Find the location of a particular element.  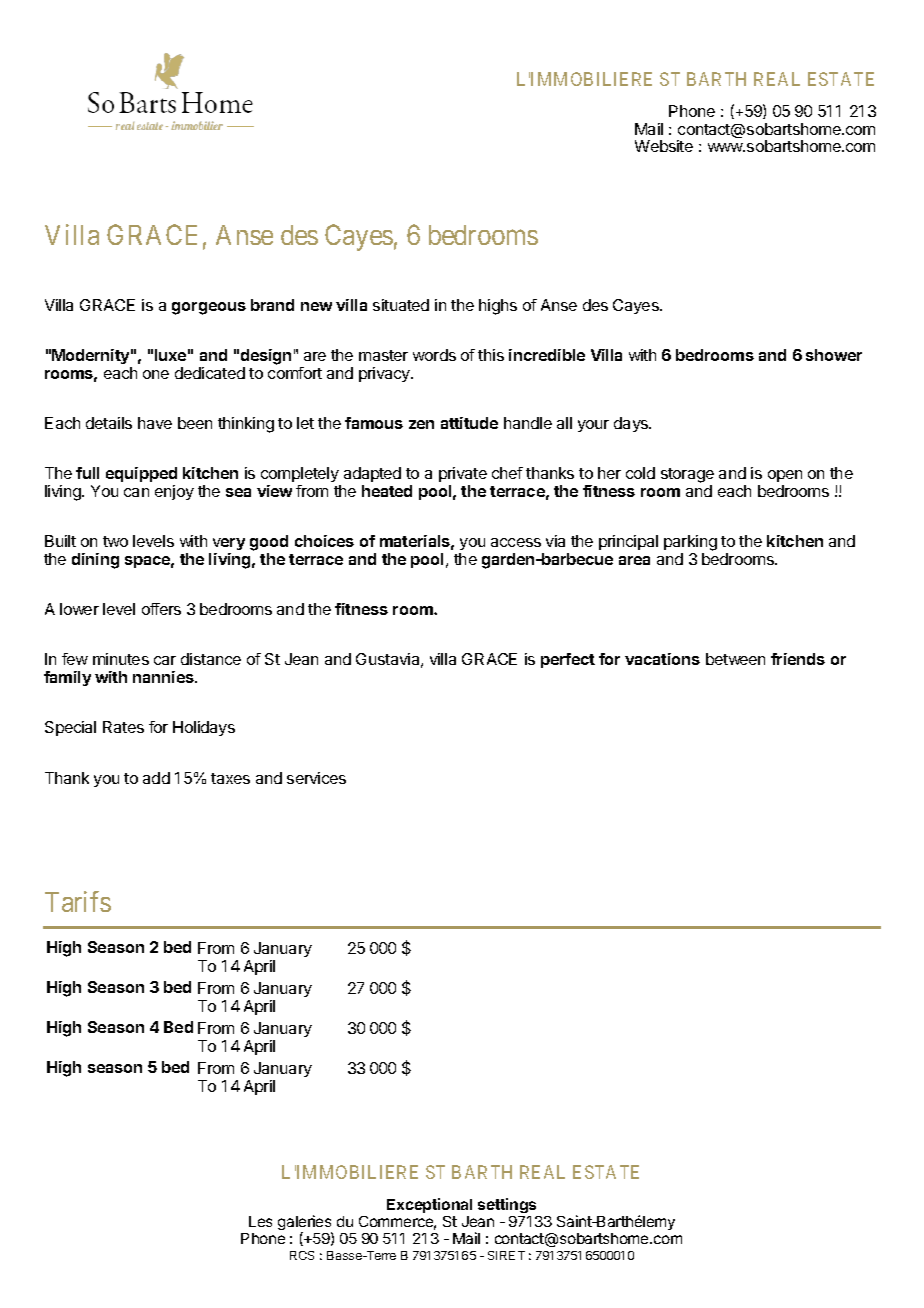

add is located at coordinates (156, 778).
